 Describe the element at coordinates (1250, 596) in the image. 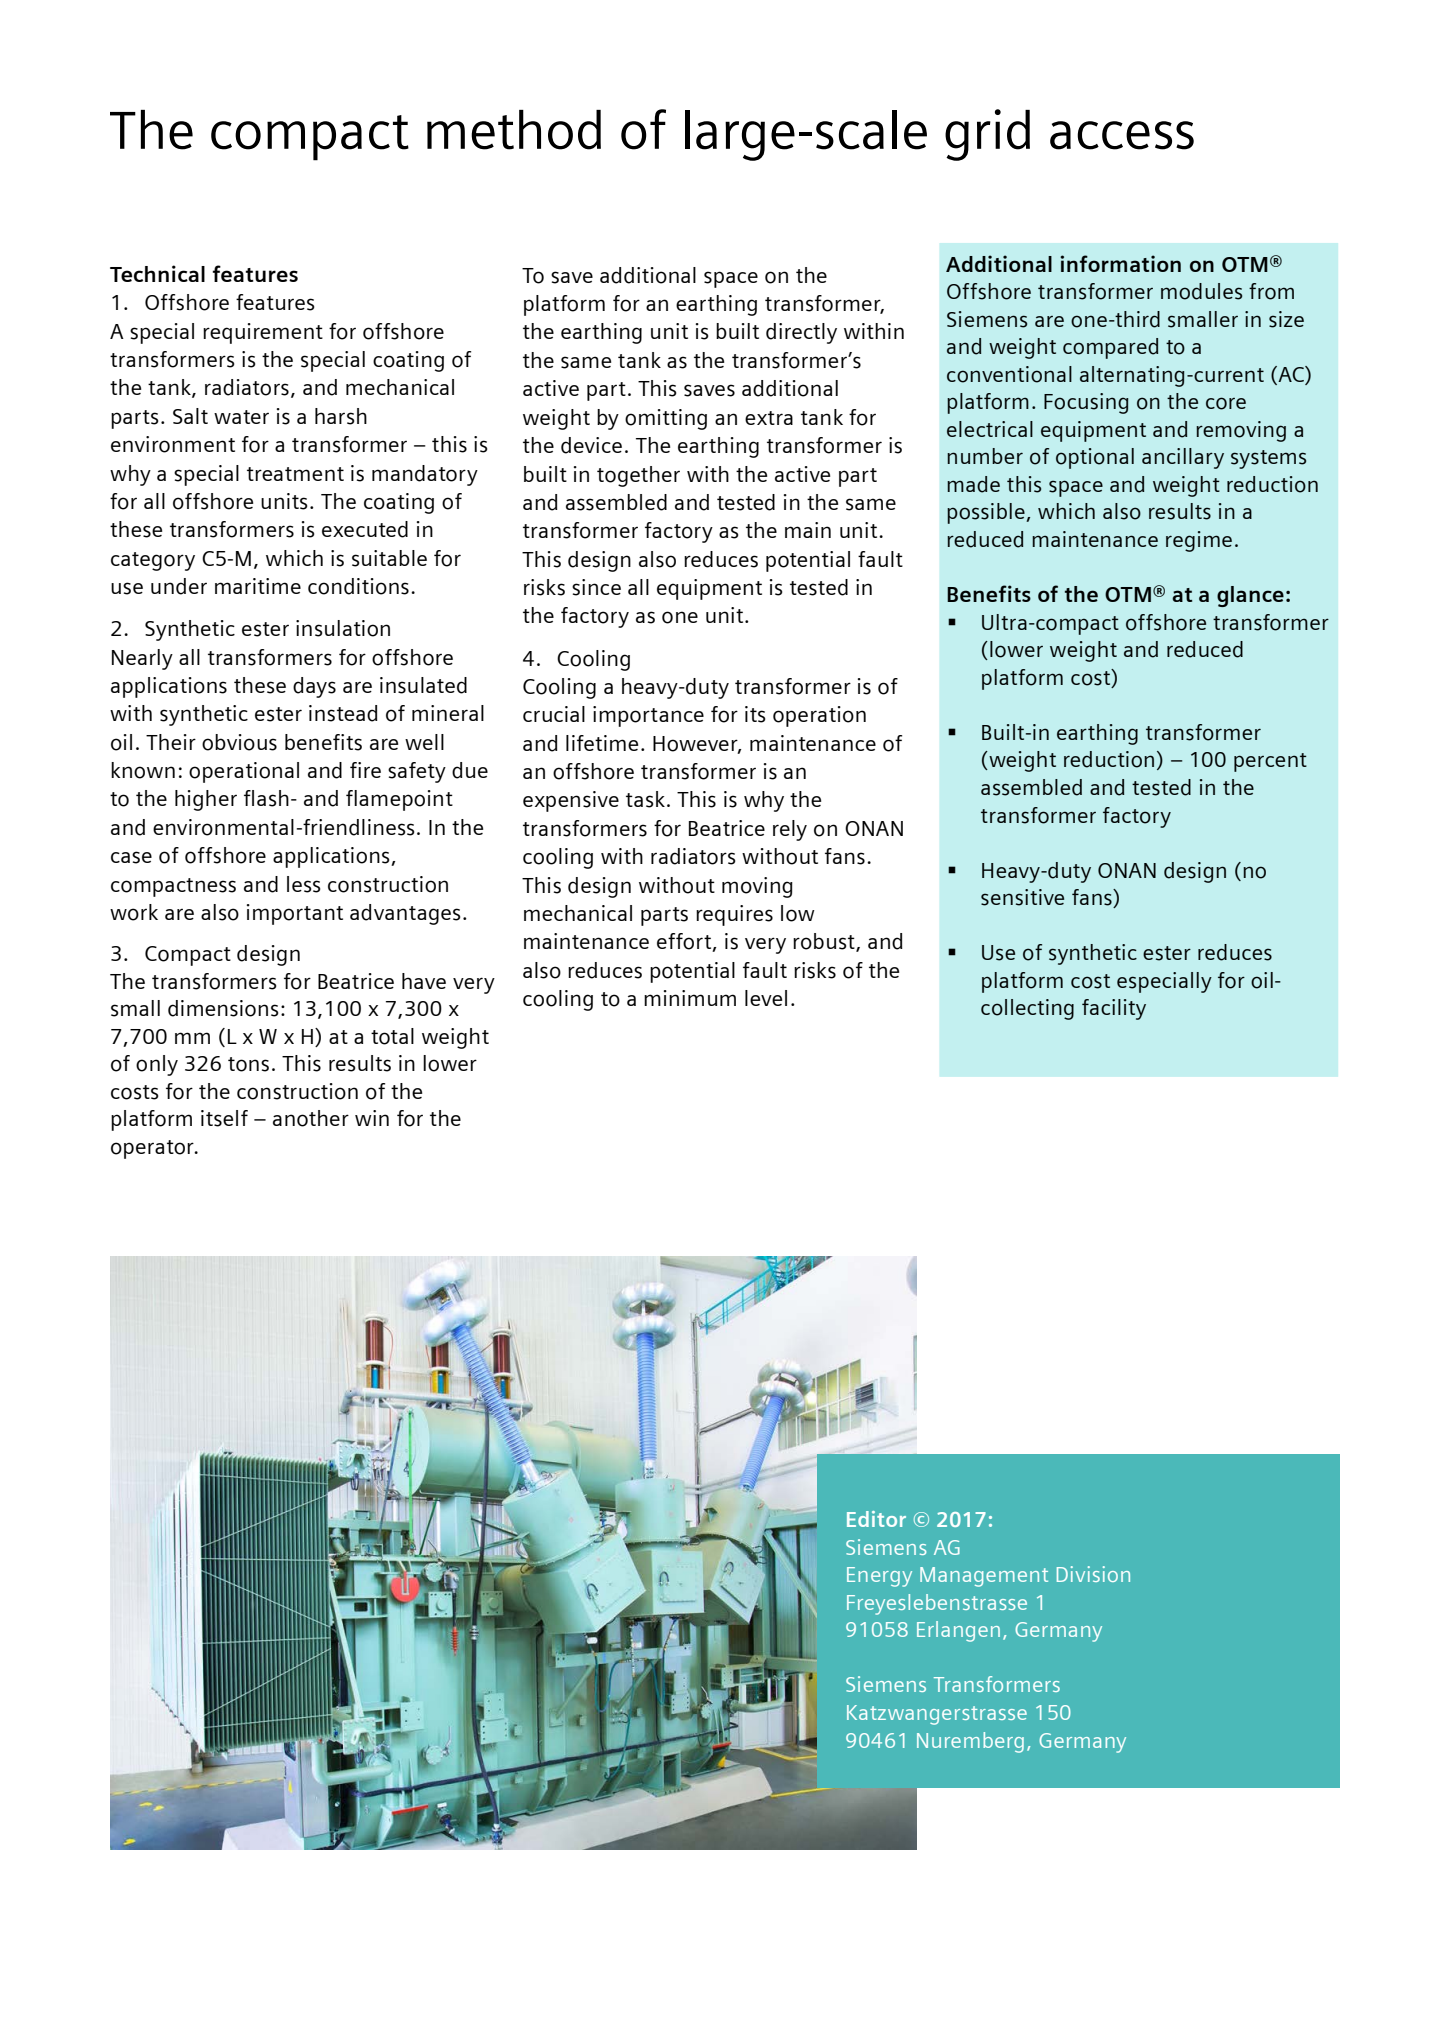

I see `glance` at that location.
